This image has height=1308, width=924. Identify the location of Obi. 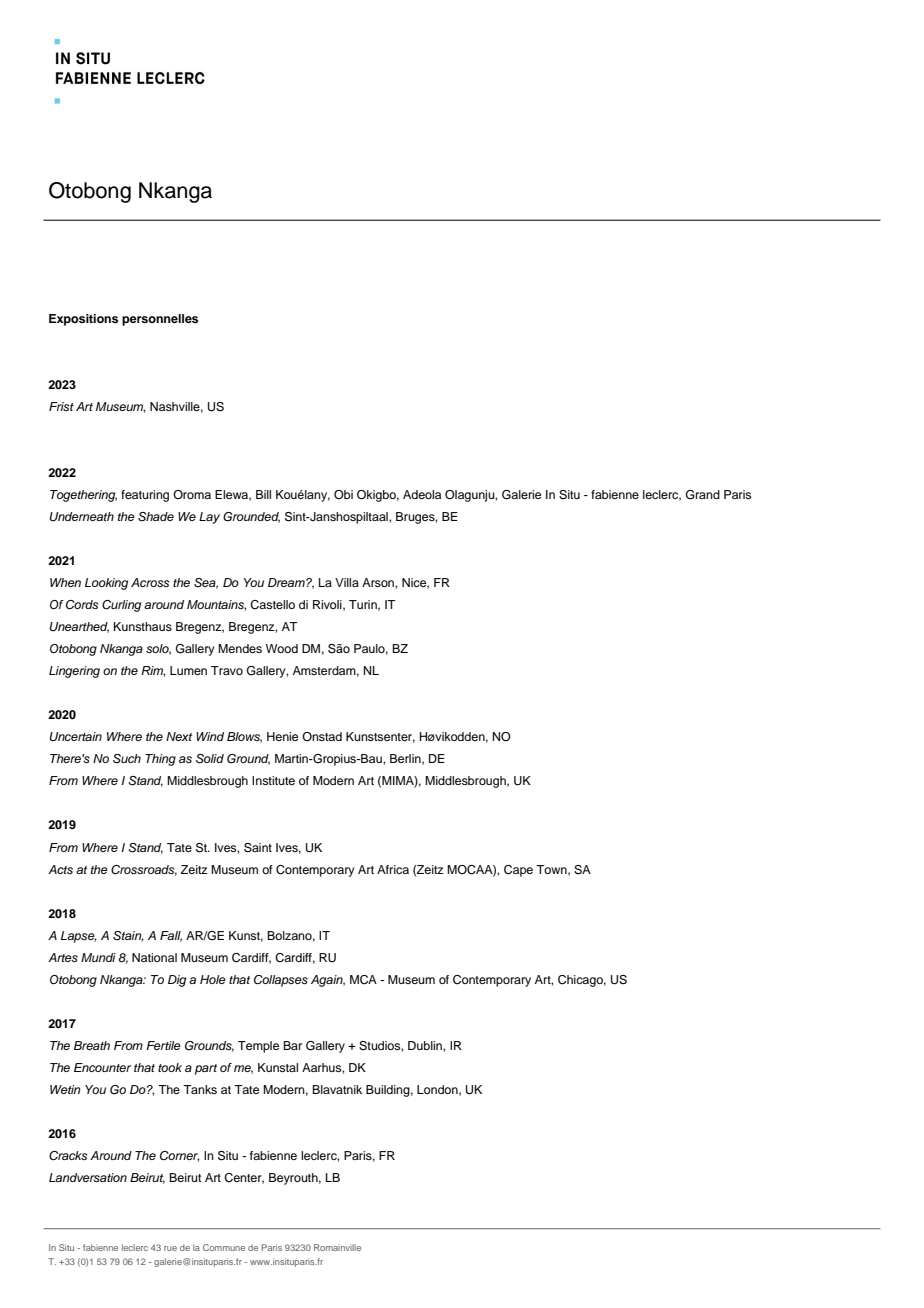
(343, 495).
